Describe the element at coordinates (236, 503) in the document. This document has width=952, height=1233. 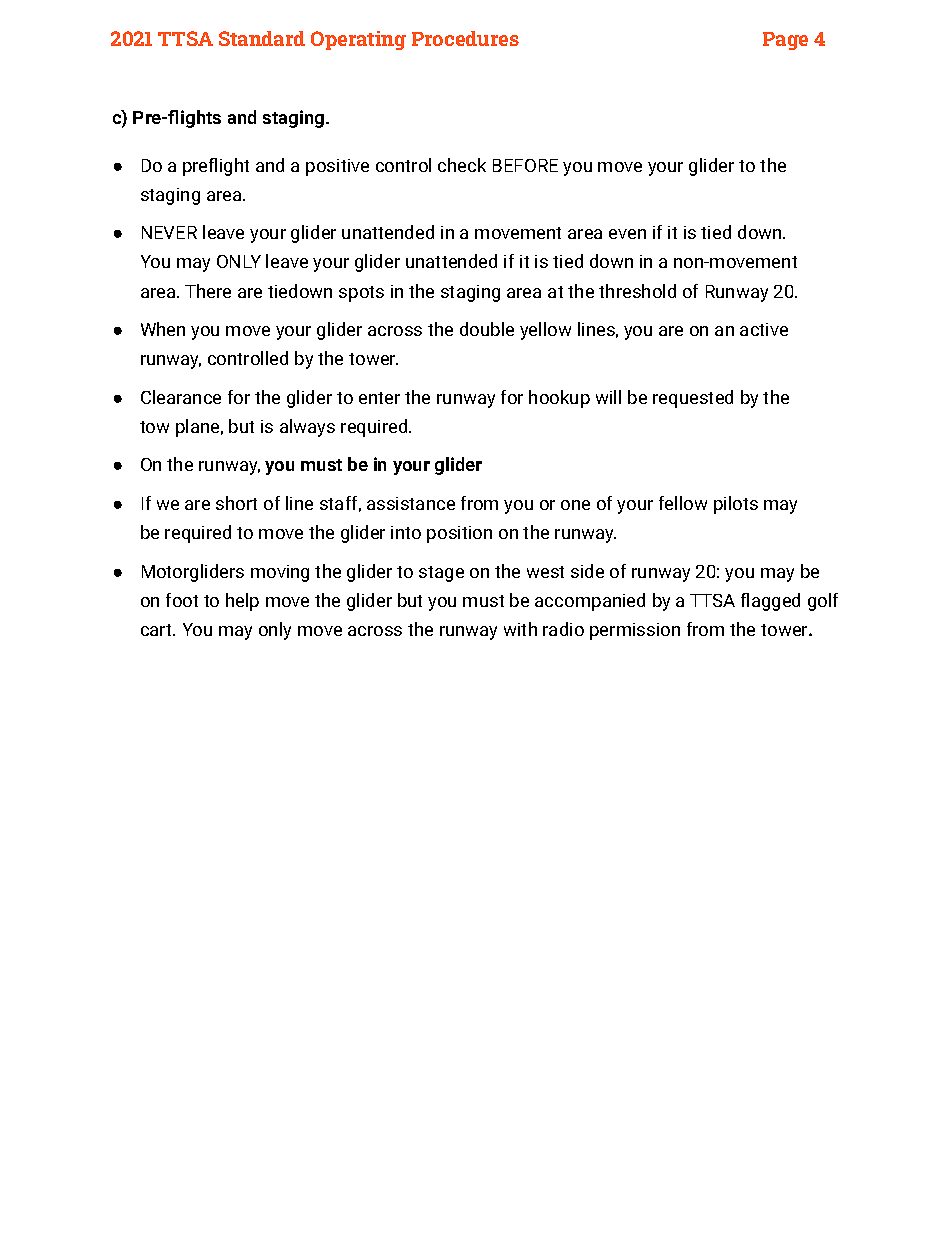
I see `short` at that location.
